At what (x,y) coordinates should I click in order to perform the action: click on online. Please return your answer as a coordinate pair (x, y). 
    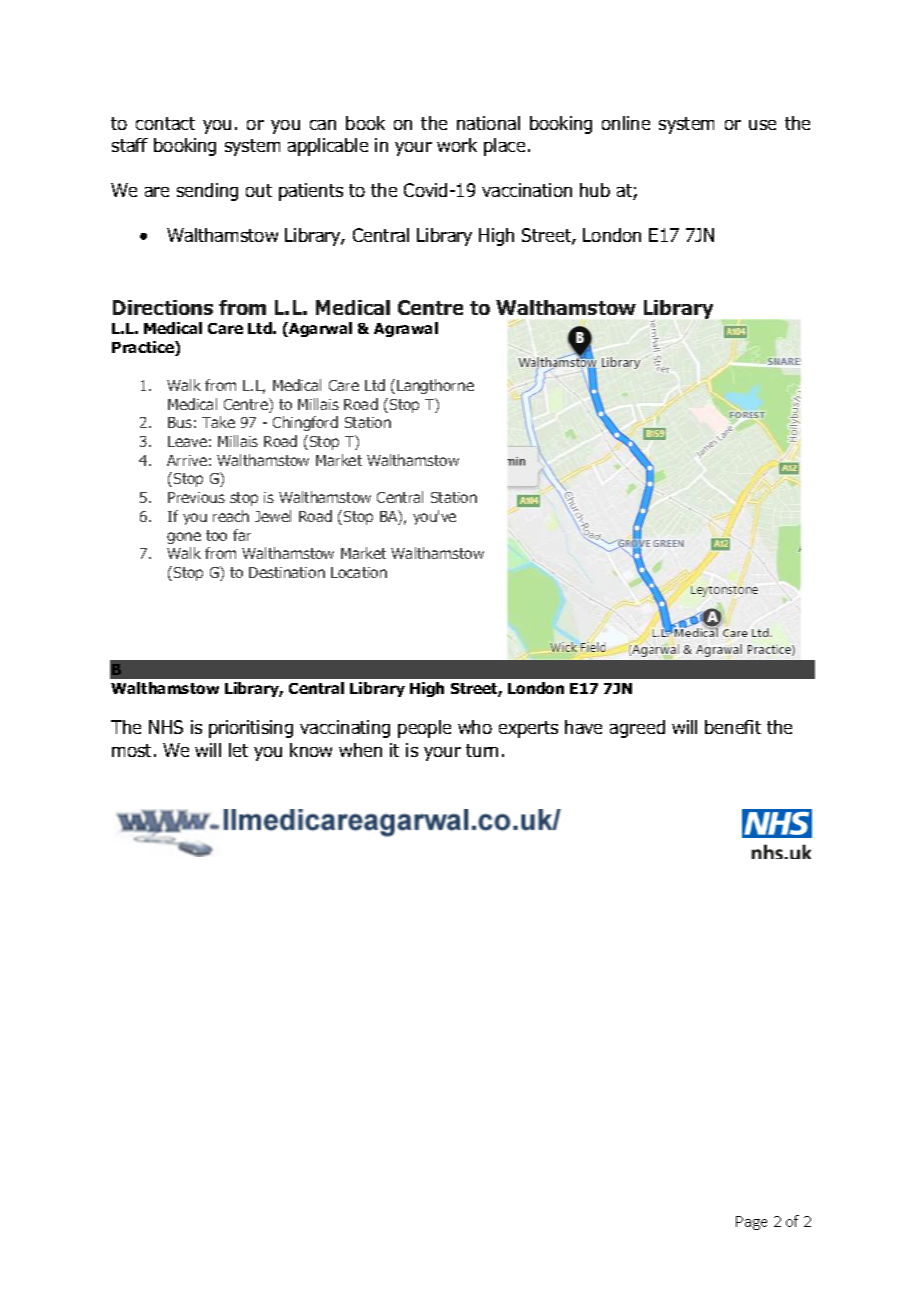
    Looking at the image, I should click on (626, 123).
